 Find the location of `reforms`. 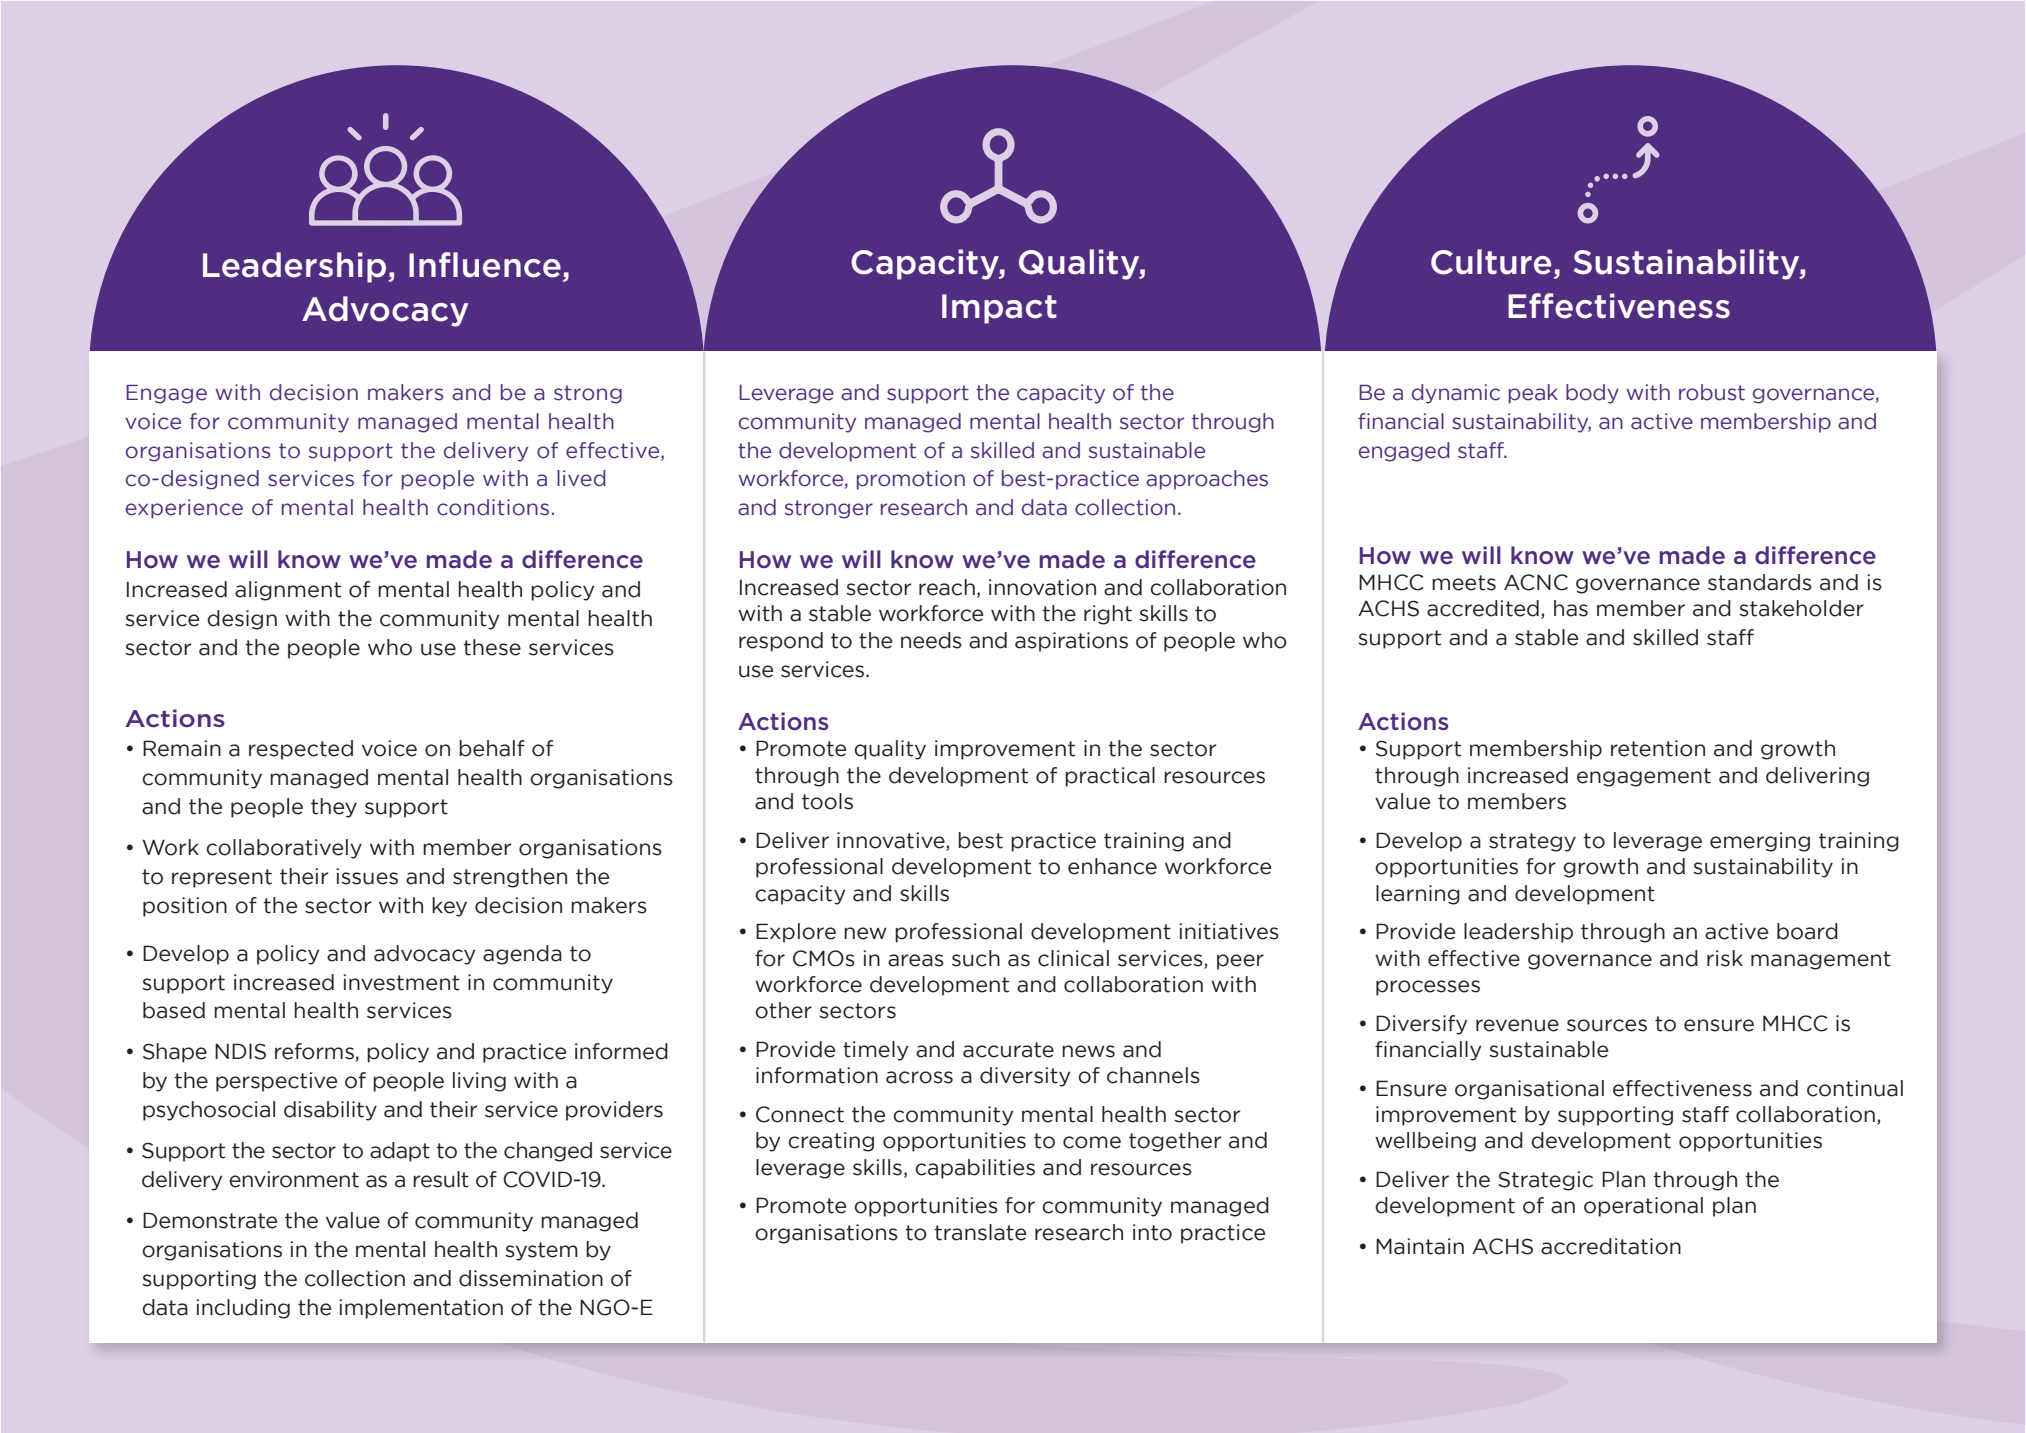

reforms is located at coordinates (314, 1051).
